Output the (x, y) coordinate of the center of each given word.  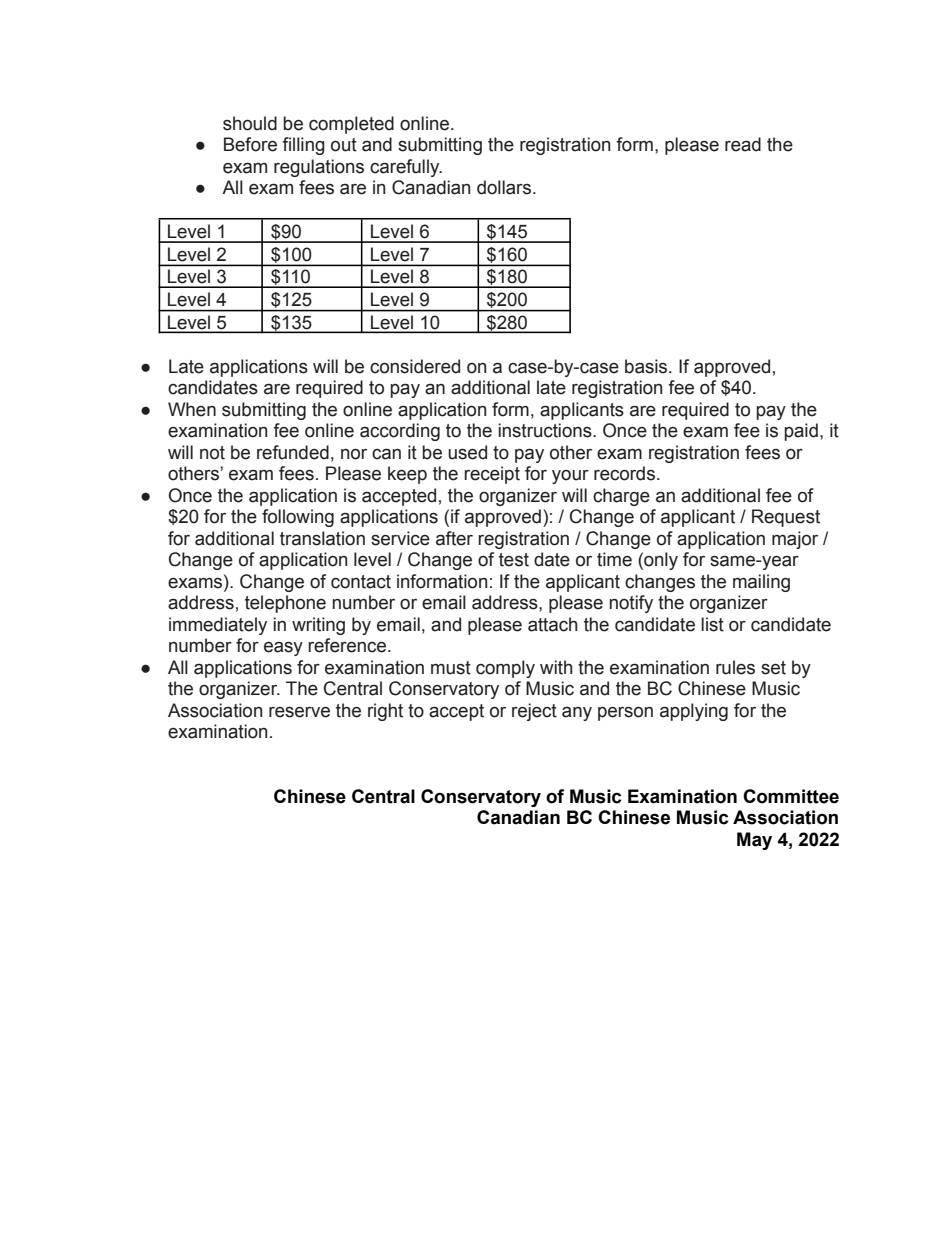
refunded (293, 452)
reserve (299, 712)
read (743, 144)
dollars (505, 187)
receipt (492, 475)
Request (786, 518)
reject (534, 712)
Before (250, 144)
